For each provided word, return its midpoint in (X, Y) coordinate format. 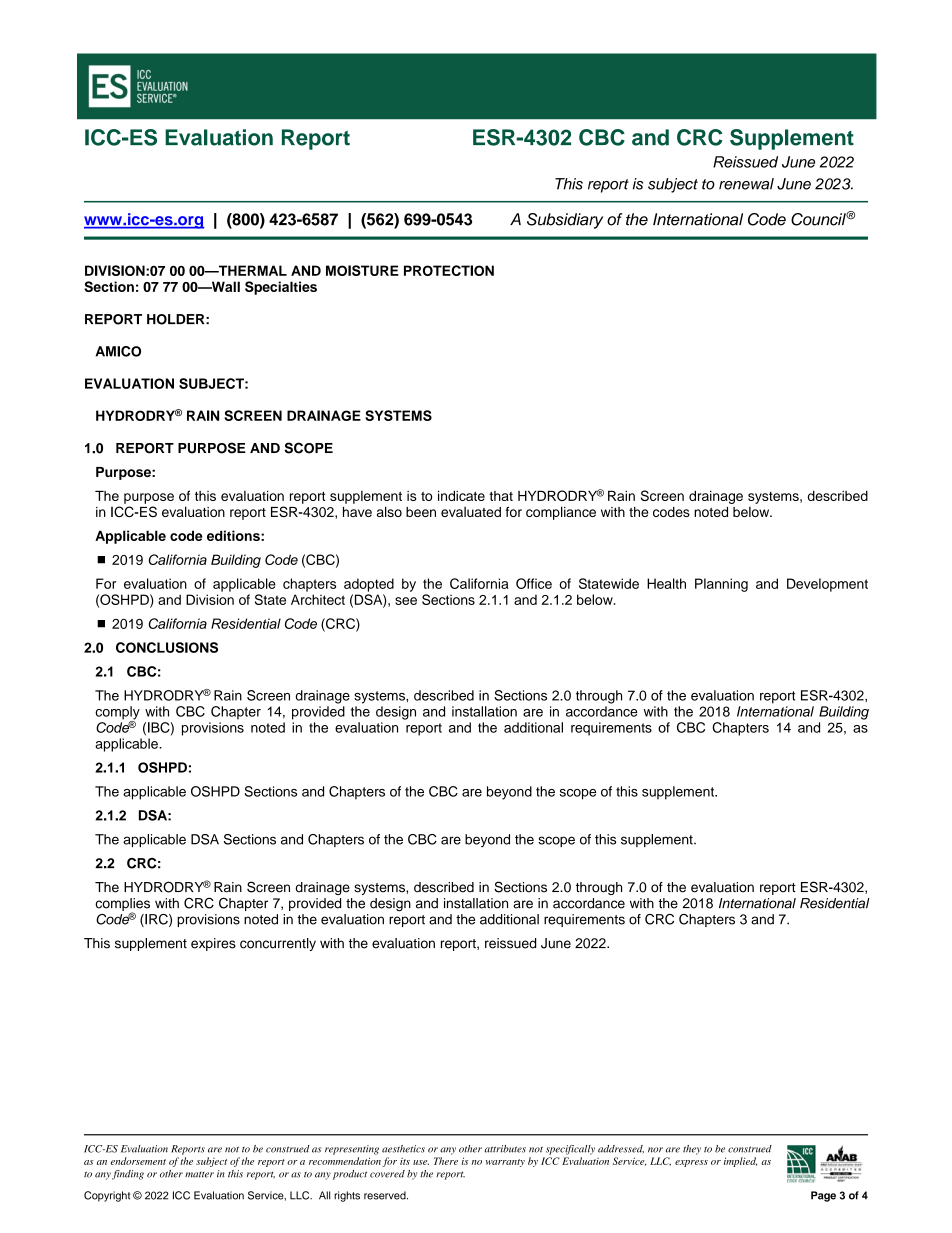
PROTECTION (449, 270)
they (692, 1150)
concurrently (278, 944)
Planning (721, 585)
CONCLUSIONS (167, 647)
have (357, 512)
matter (199, 1175)
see (406, 601)
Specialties (281, 288)
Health (666, 583)
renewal (746, 184)
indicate (461, 496)
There (446, 1161)
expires (213, 944)
